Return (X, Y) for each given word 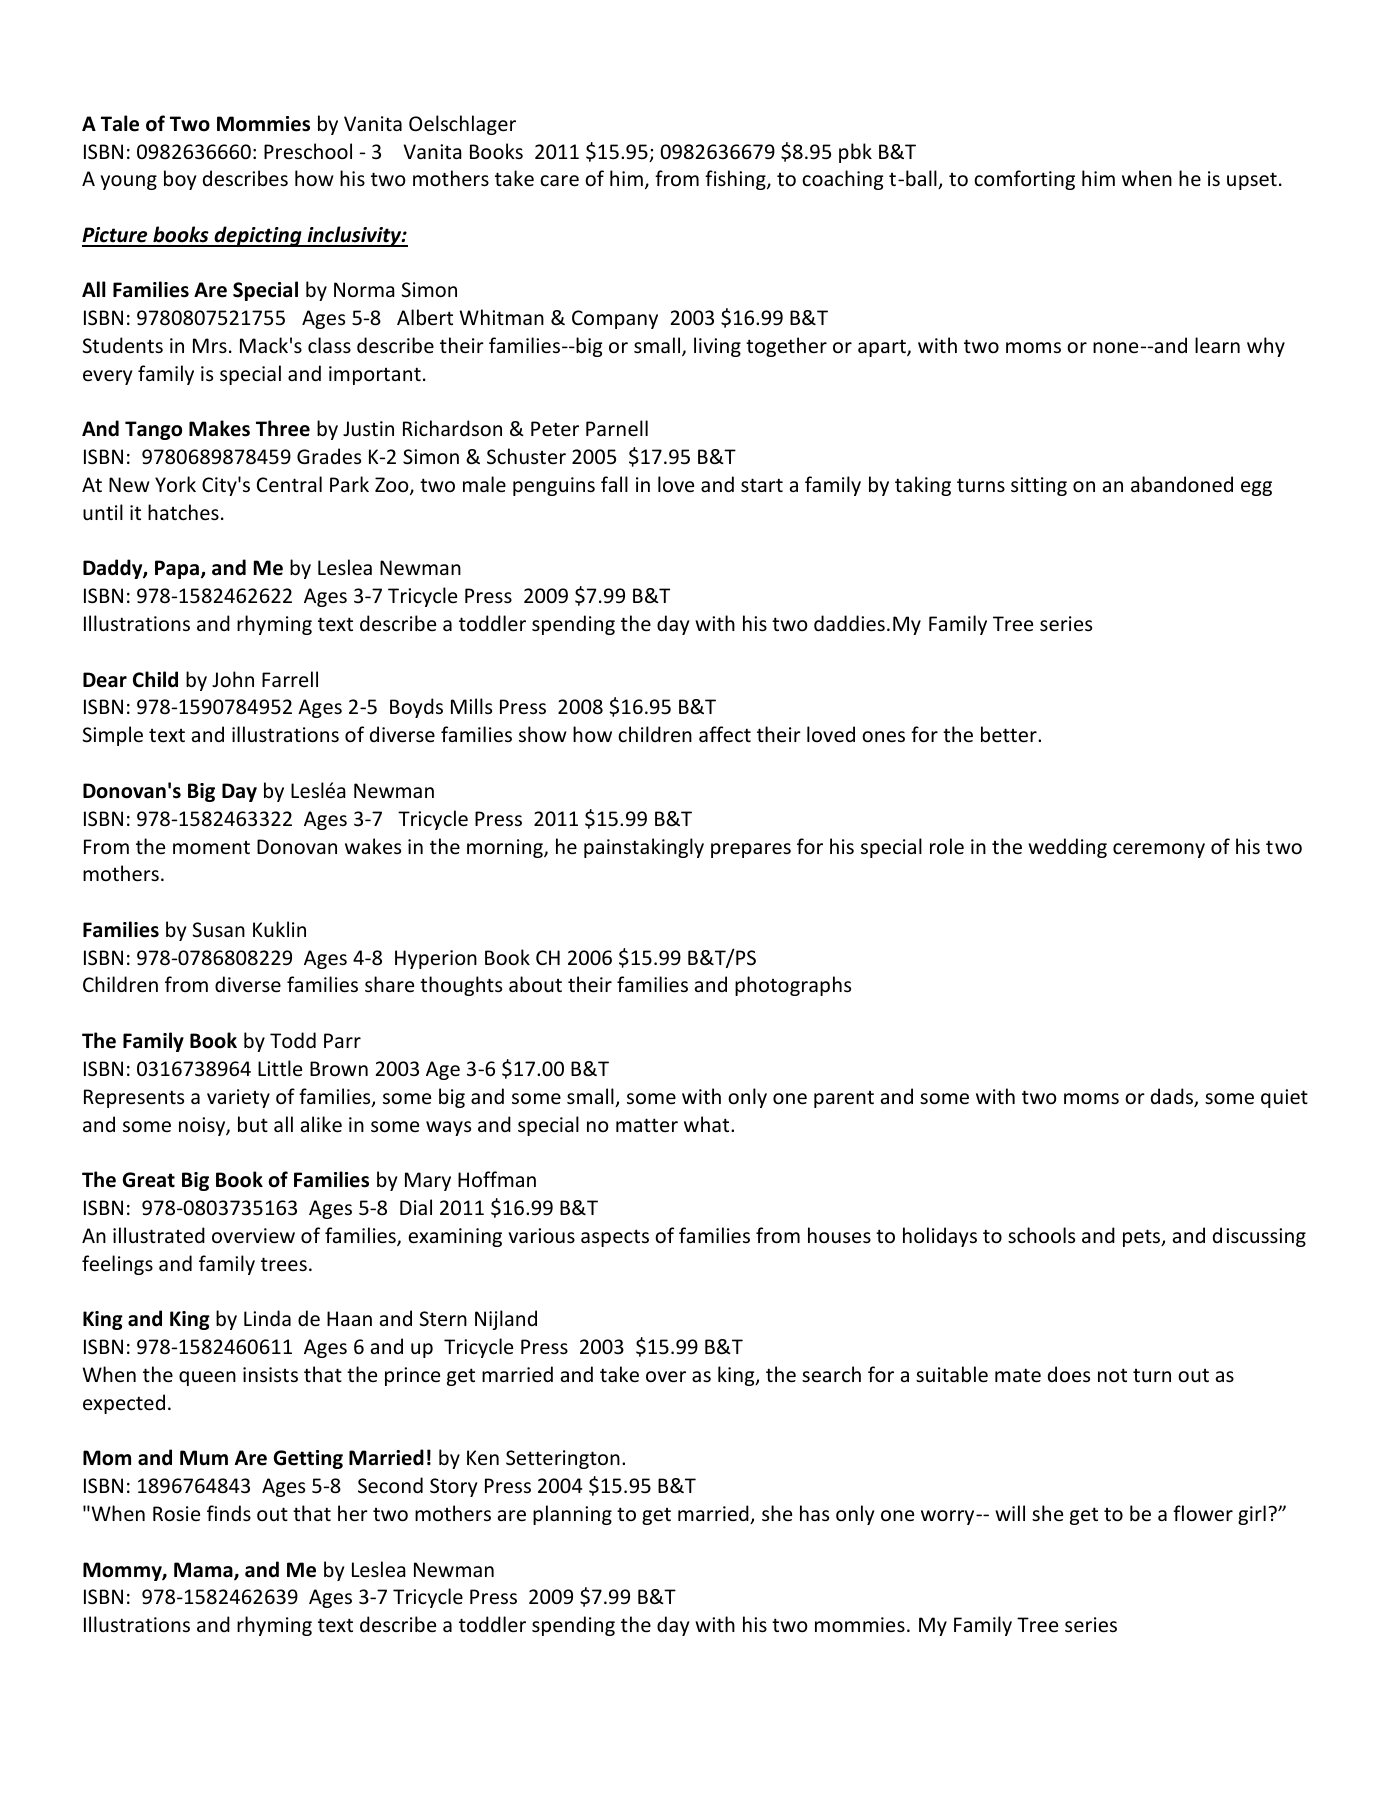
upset (1252, 181)
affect (725, 734)
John (233, 679)
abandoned (1182, 484)
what (708, 1124)
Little (280, 1068)
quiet (1284, 1098)
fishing (736, 180)
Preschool (308, 151)
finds (229, 1513)
